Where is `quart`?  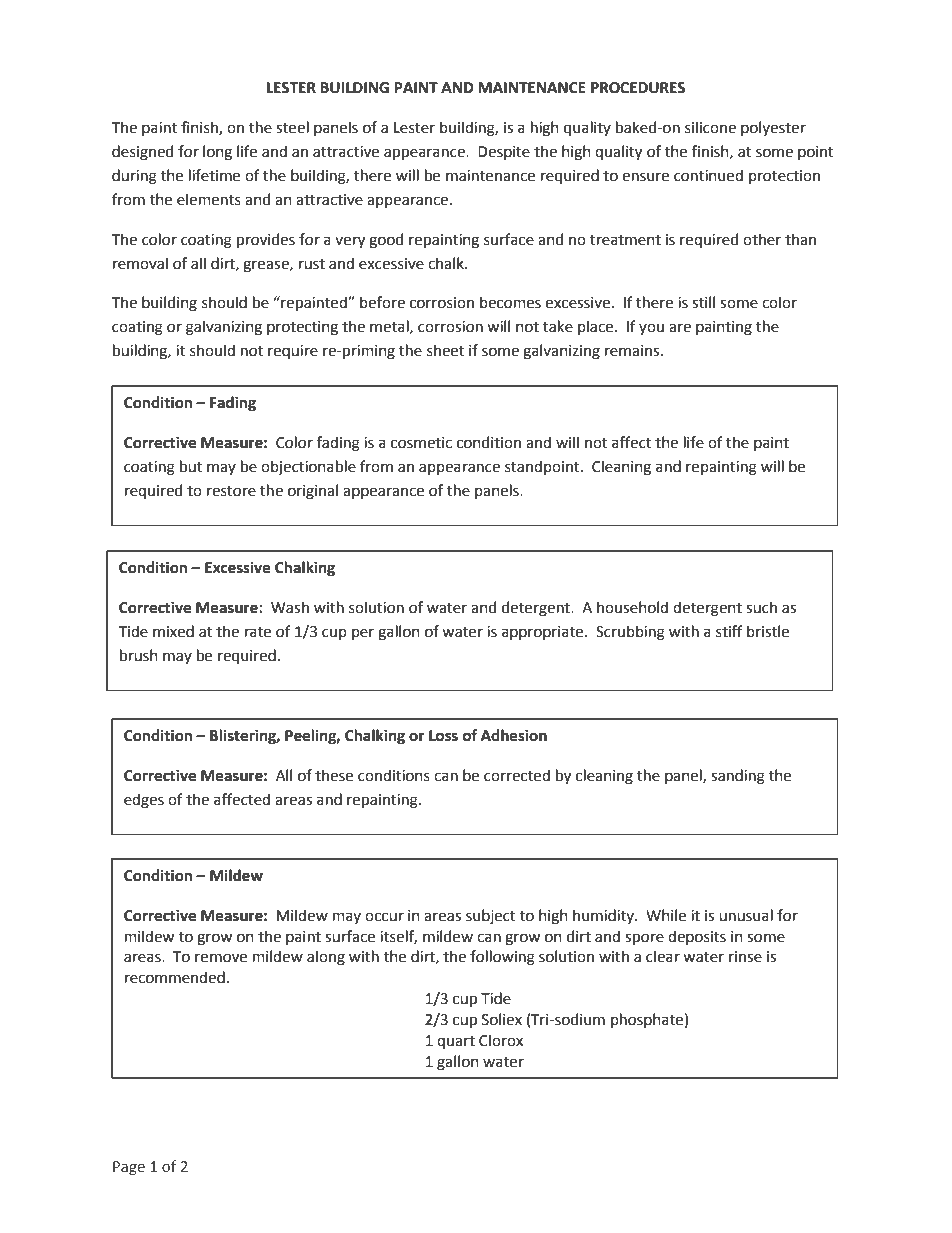 quart is located at coordinates (456, 1042).
